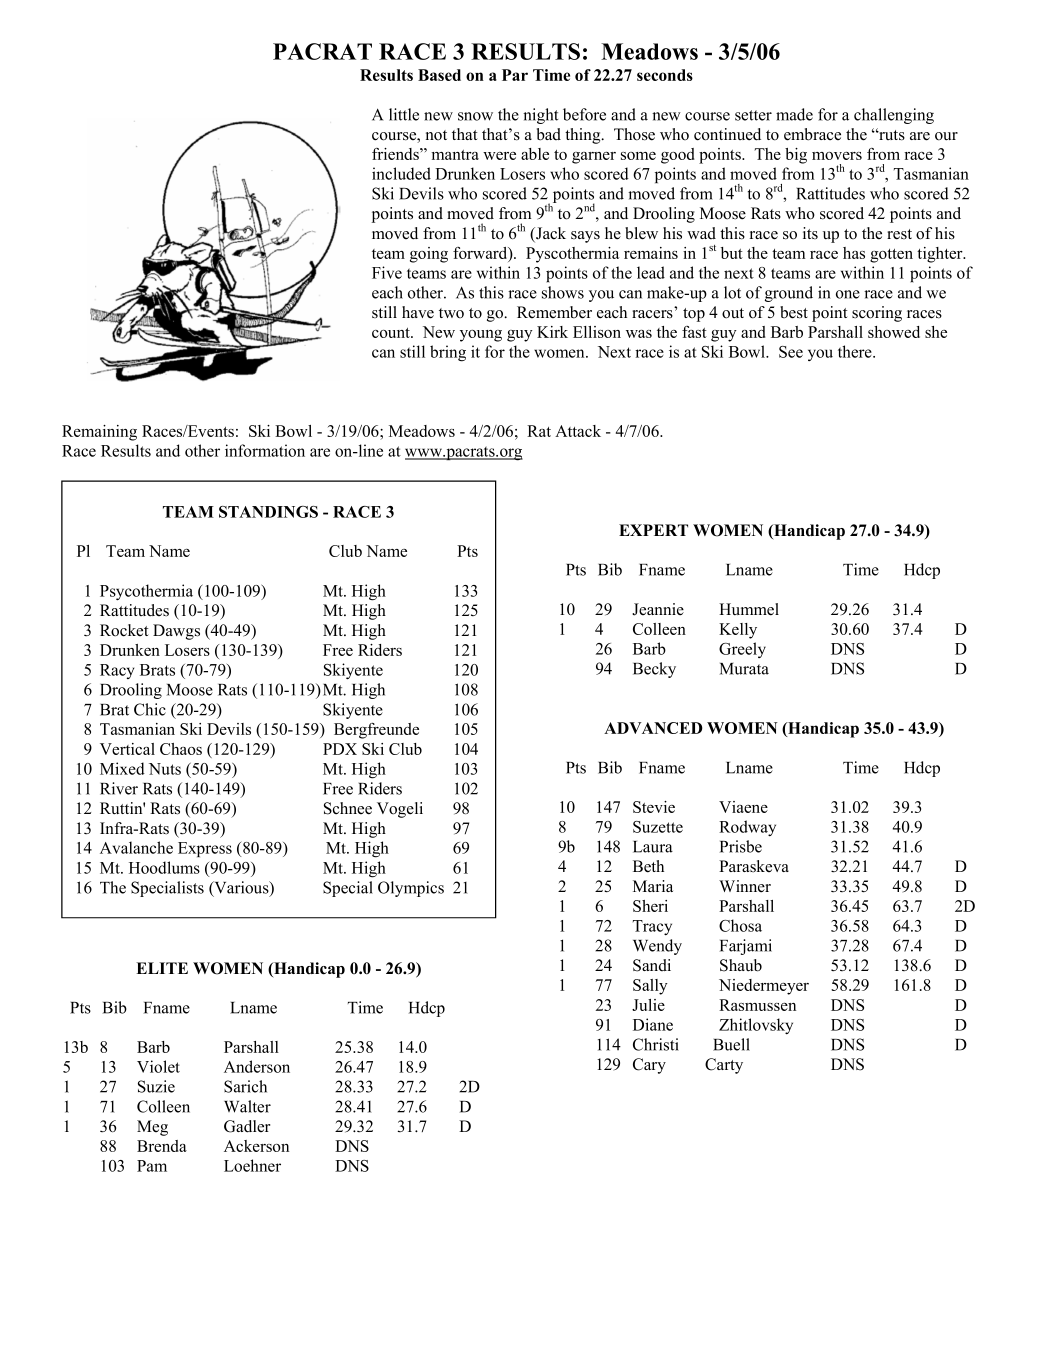 Image resolution: width=1053 pixels, height=1363 pixels. What do you see at coordinates (99, 433) in the page?
I see `Remaining` at bounding box center [99, 433].
